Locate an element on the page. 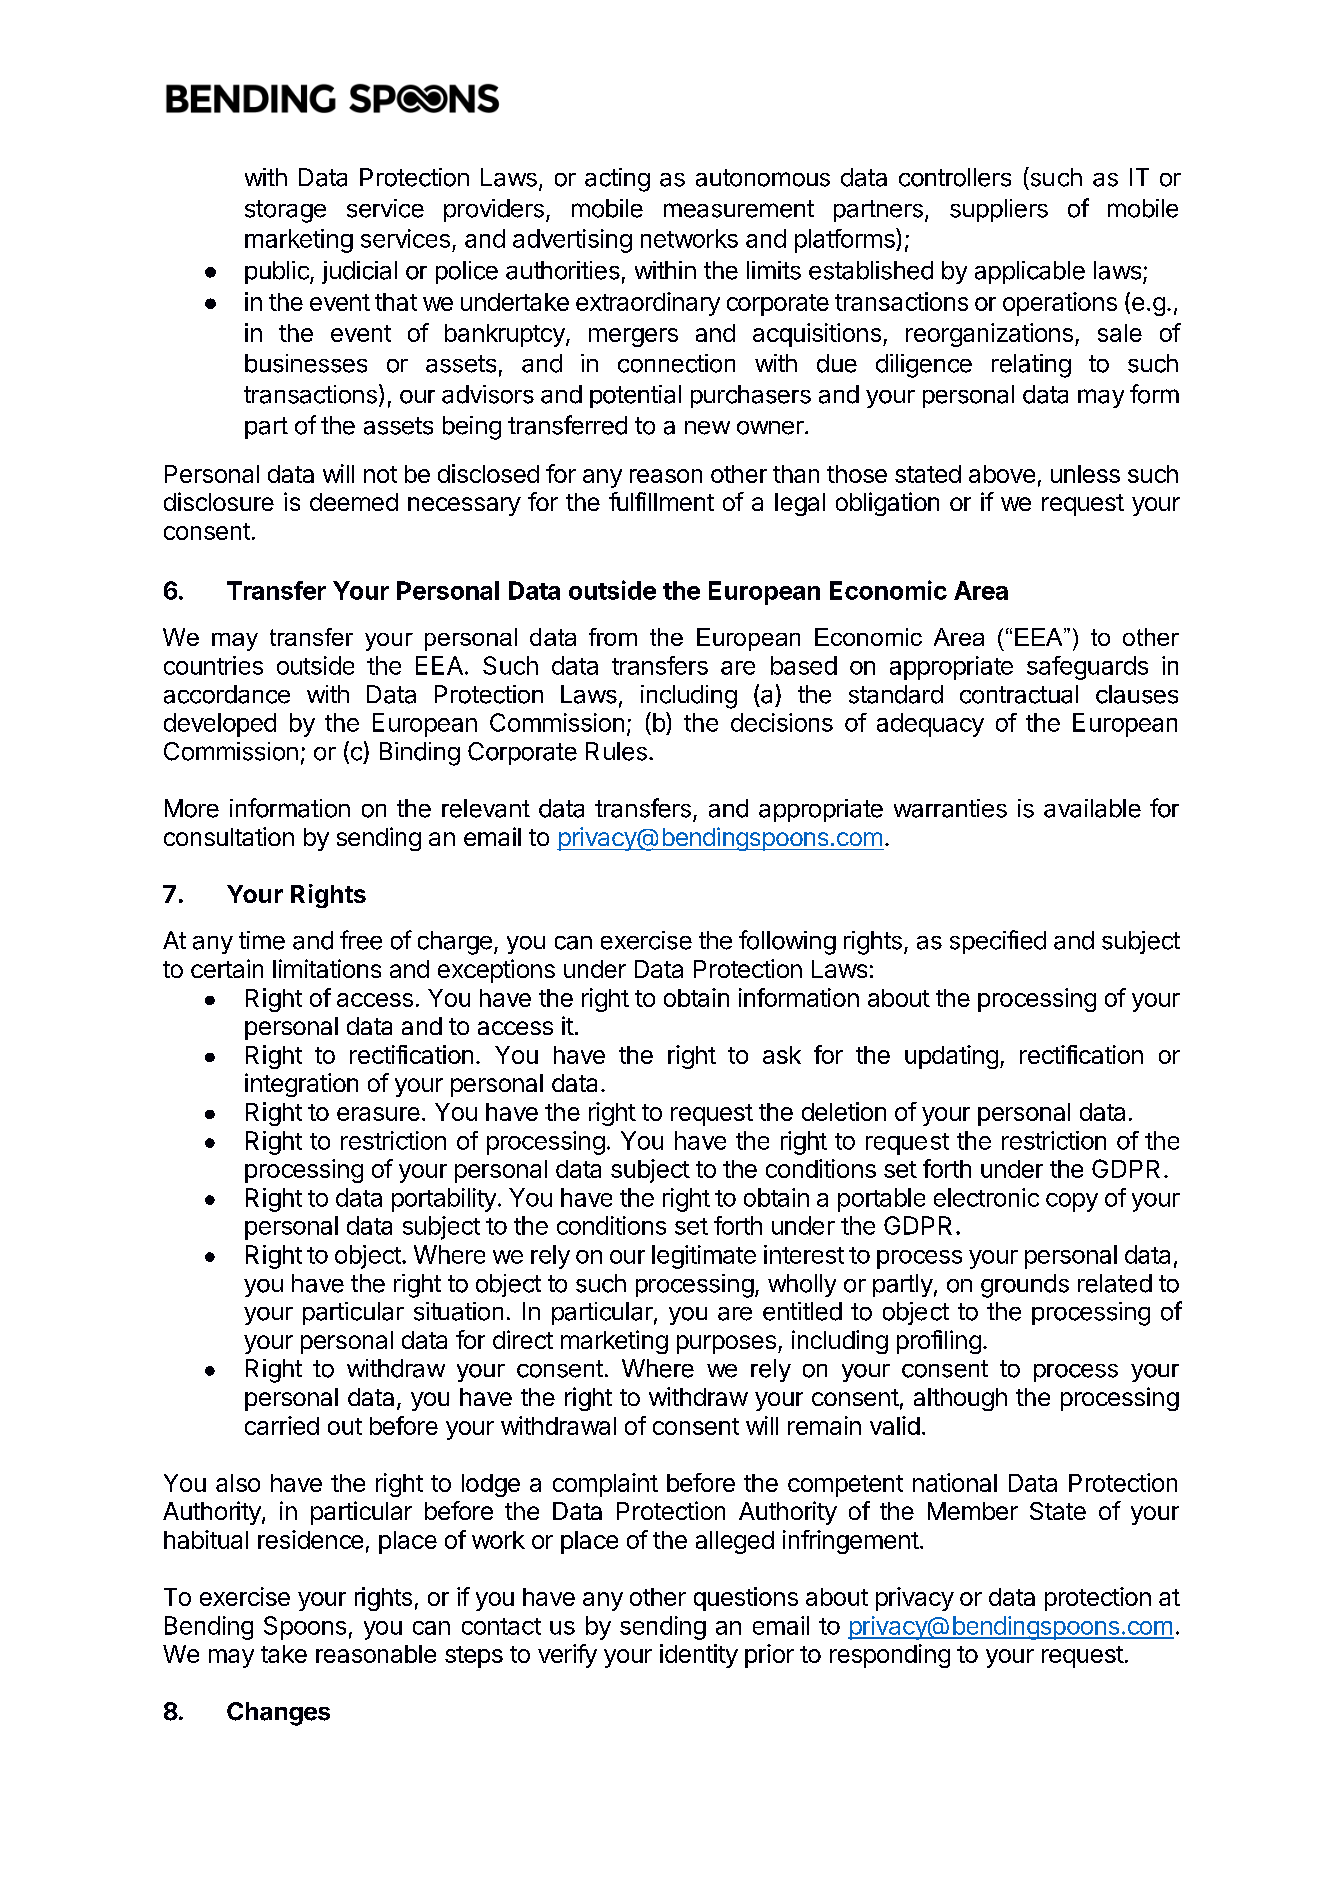  electronic is located at coordinates (986, 1197).
